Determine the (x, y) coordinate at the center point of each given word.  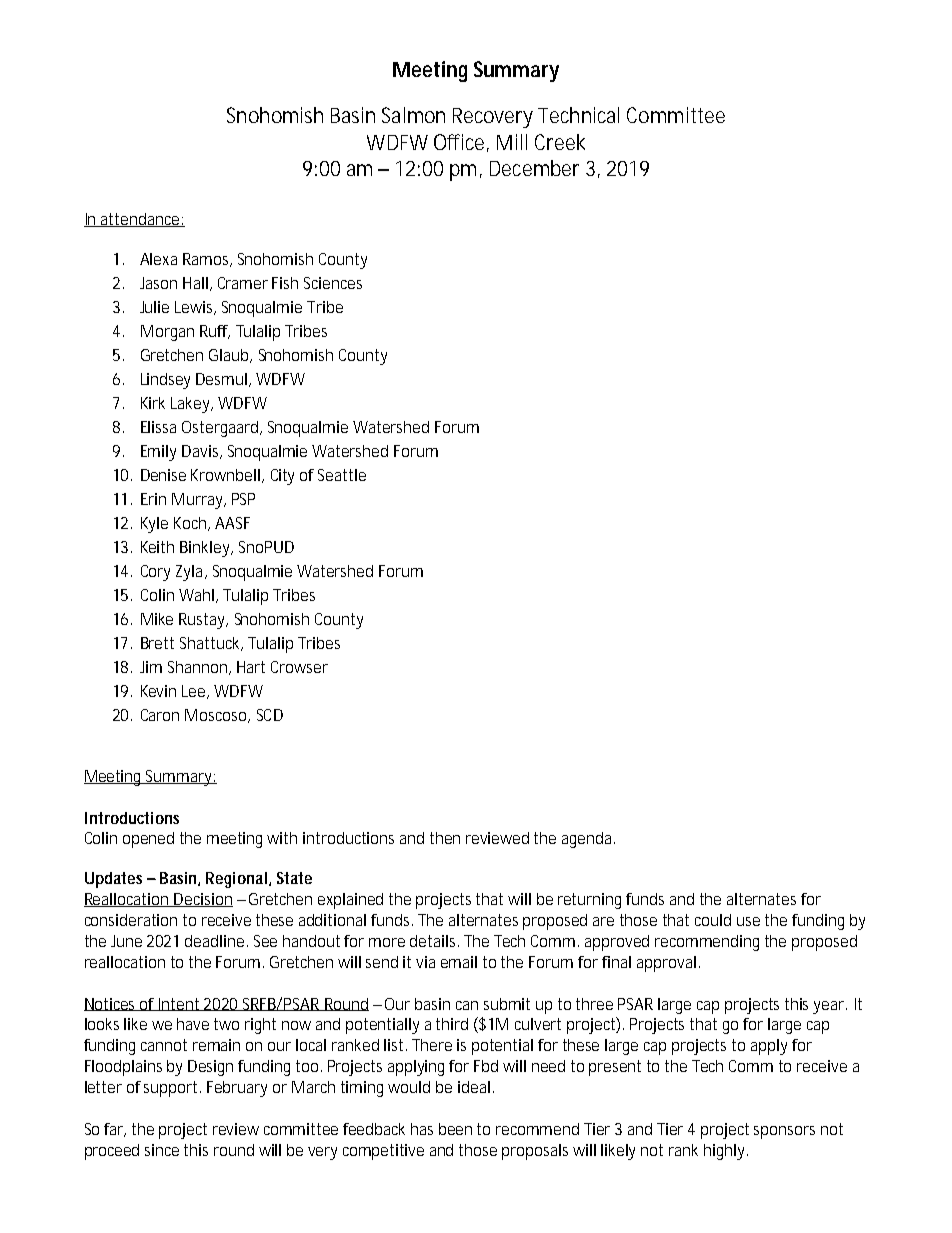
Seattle (342, 475)
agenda (588, 840)
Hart (251, 667)
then (445, 838)
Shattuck (211, 644)
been (455, 1129)
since (162, 1150)
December (534, 168)
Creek (560, 142)
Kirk (153, 403)
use (748, 921)
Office (461, 143)
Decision (203, 900)
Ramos (207, 260)
